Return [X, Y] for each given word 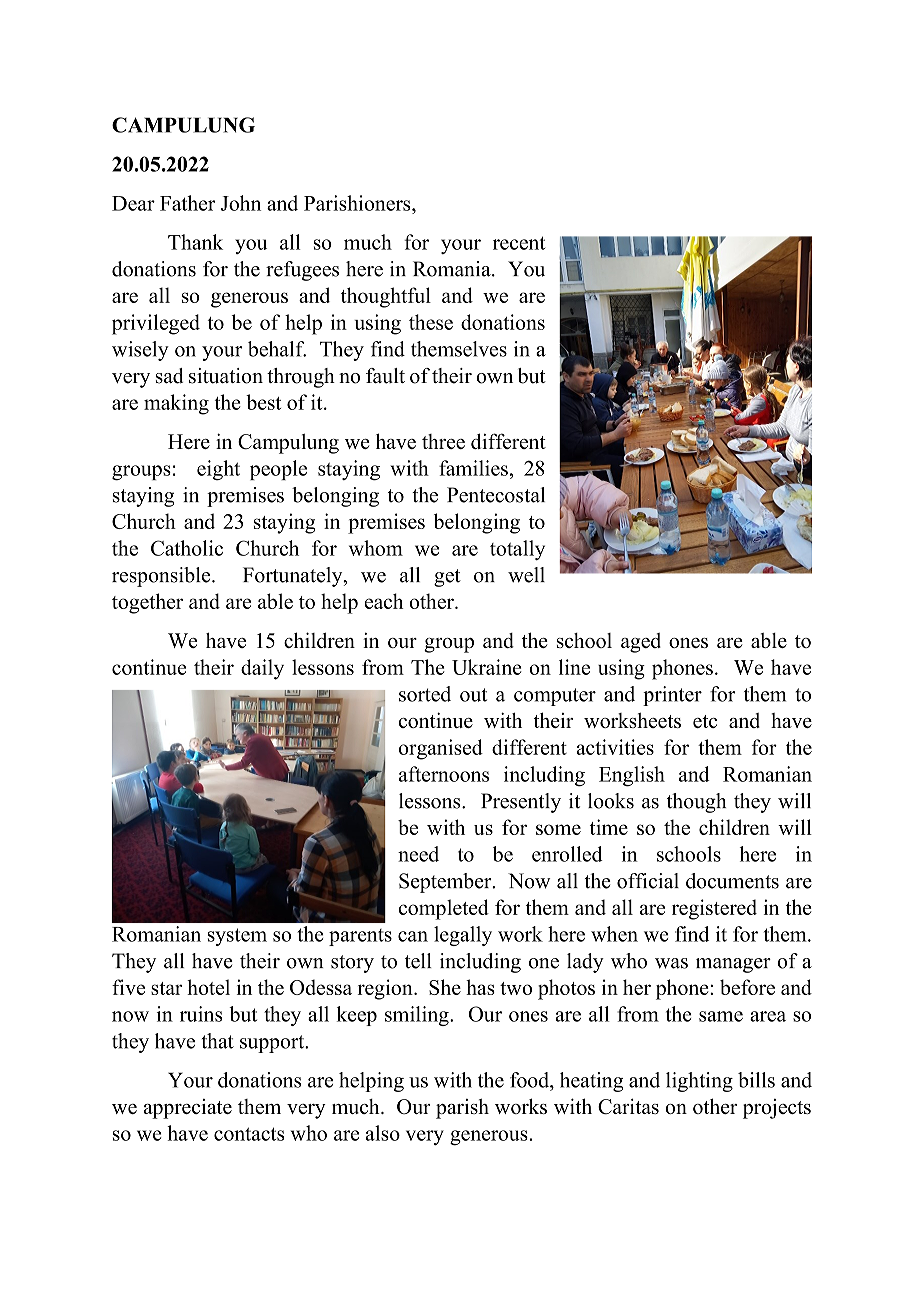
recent [519, 243]
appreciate [187, 1109]
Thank [195, 242]
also [382, 1133]
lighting [699, 1082]
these [431, 322]
